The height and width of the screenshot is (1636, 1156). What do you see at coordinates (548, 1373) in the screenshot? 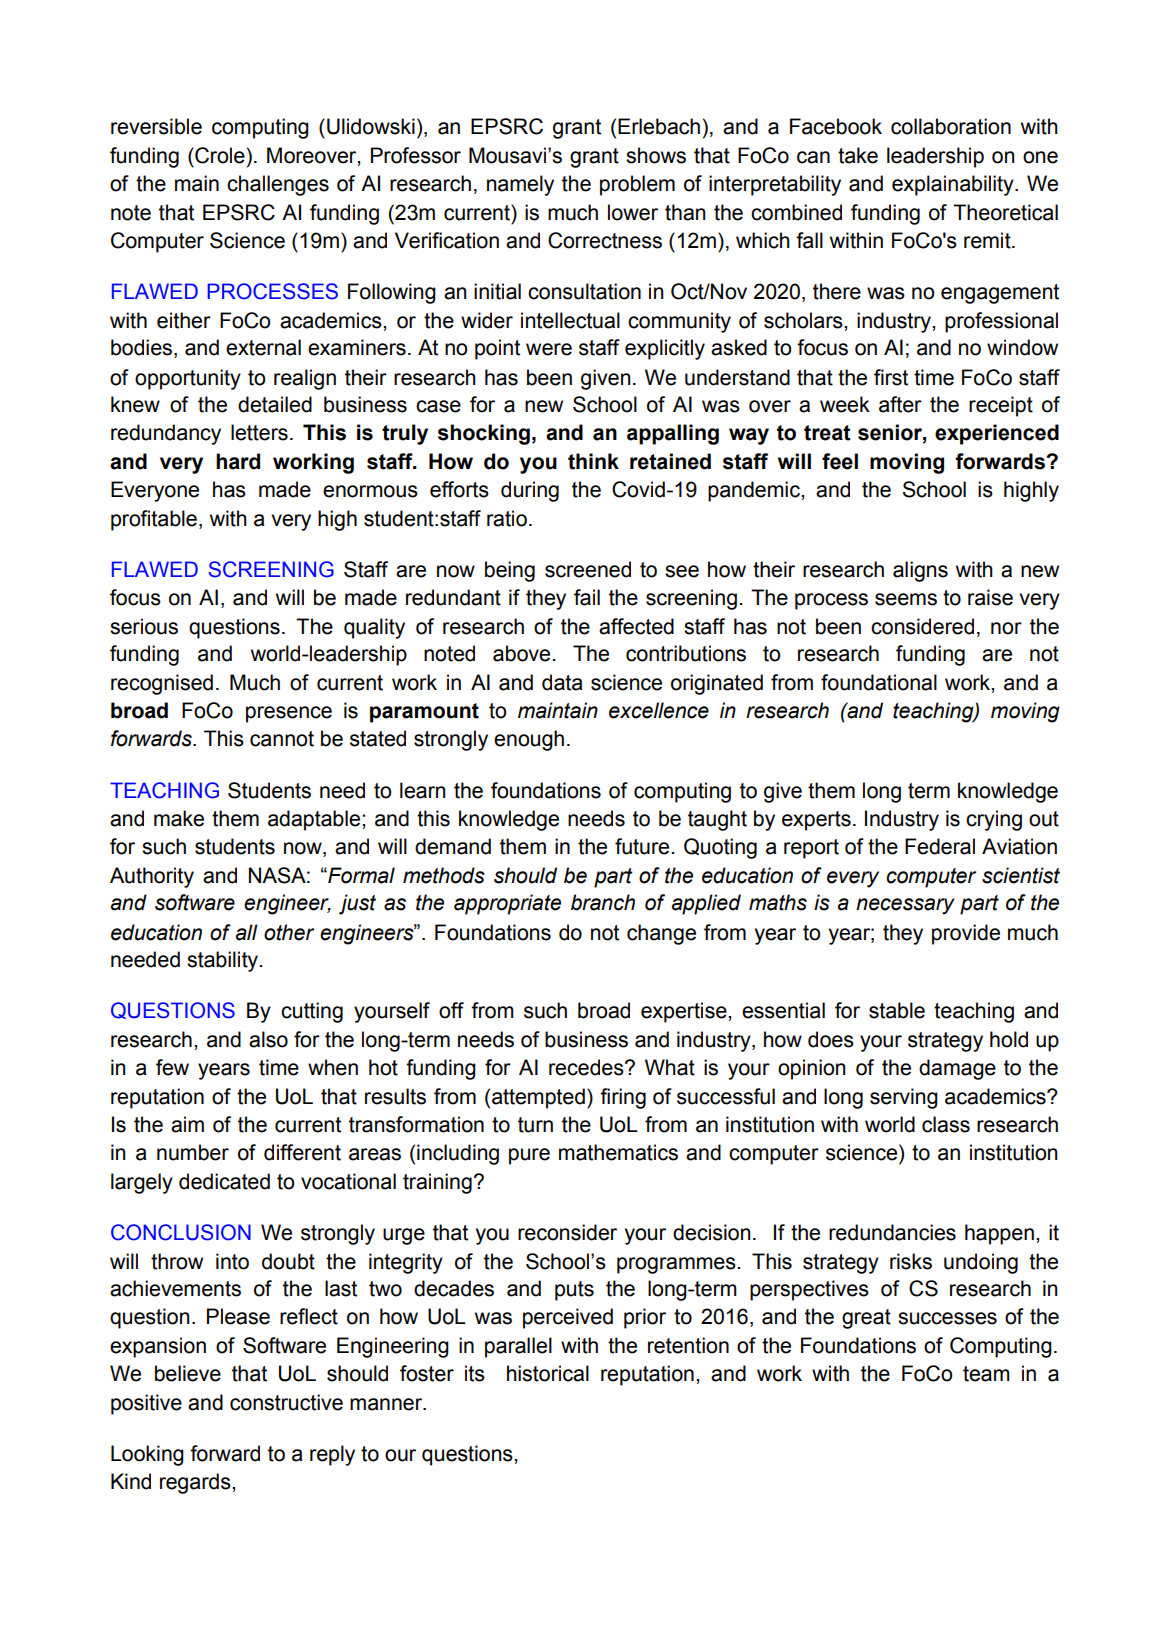
I see `historical` at bounding box center [548, 1373].
